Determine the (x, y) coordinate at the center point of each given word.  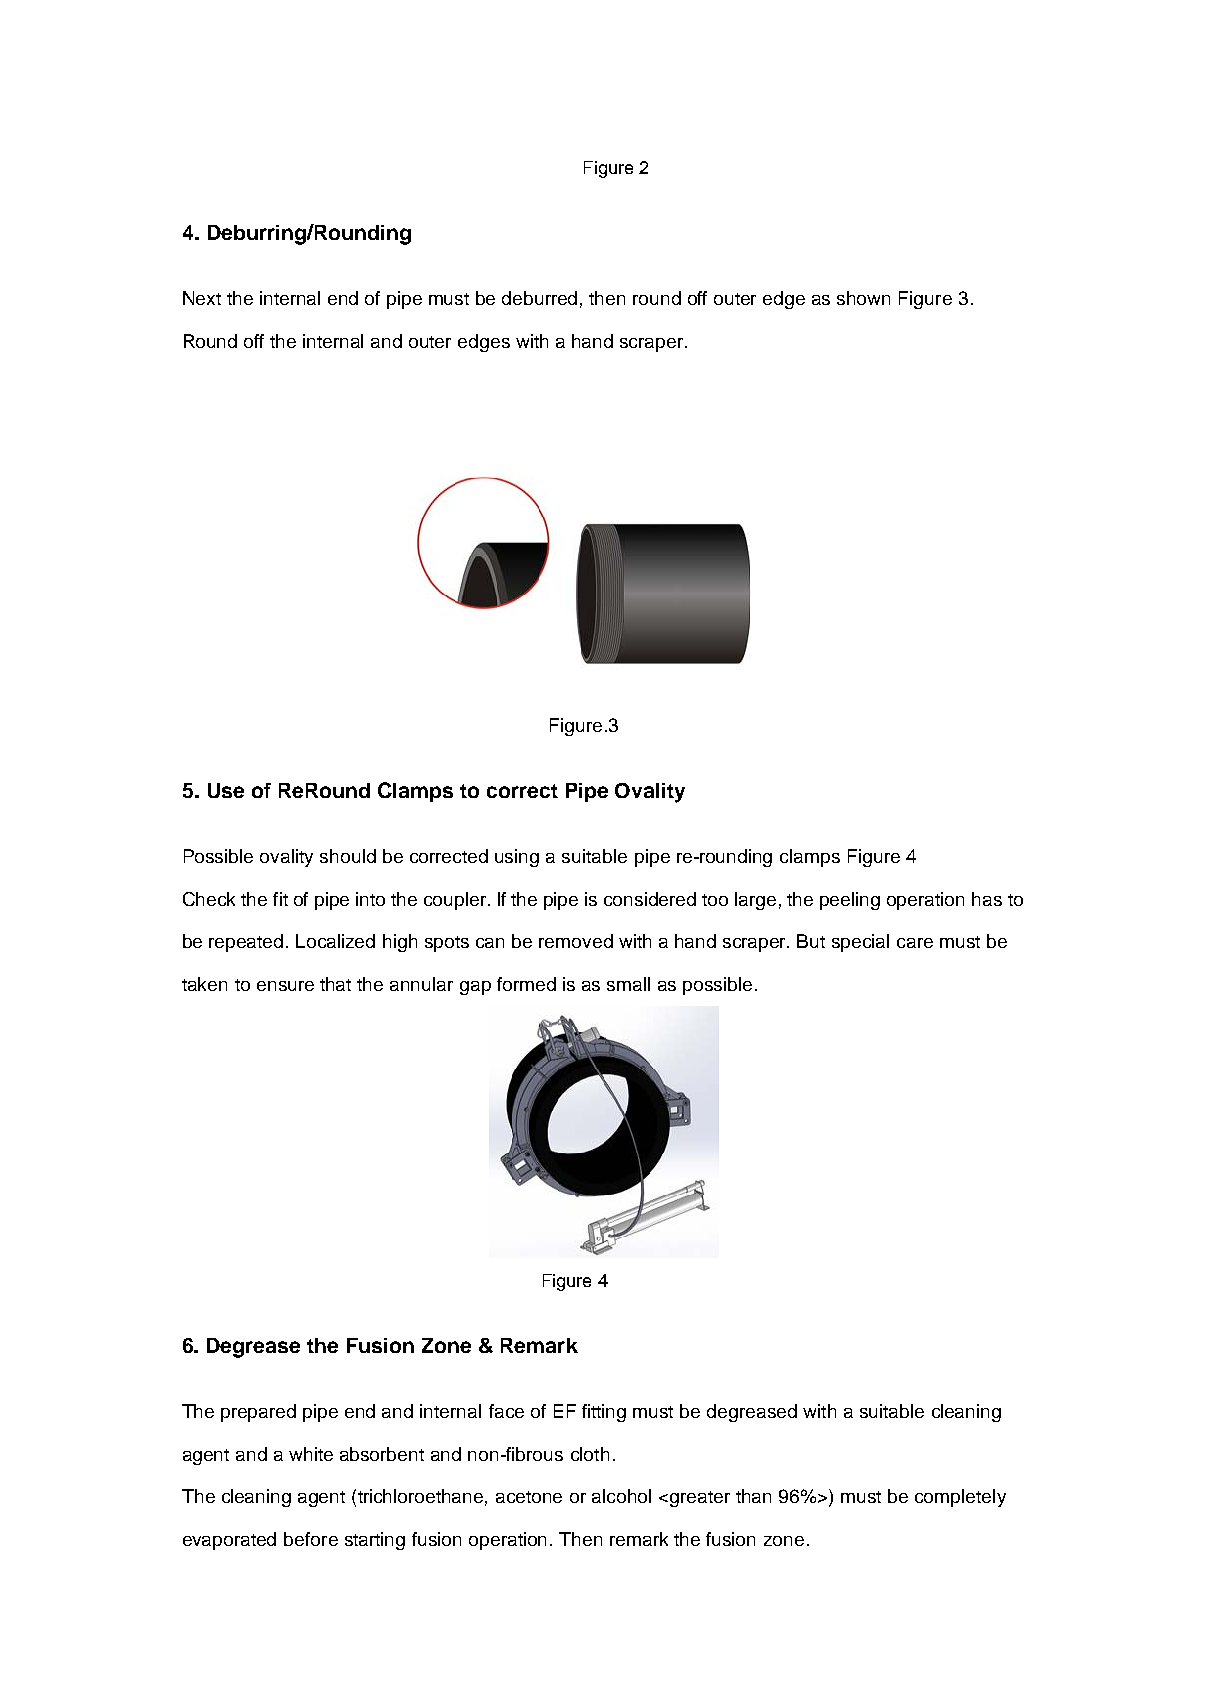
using (517, 858)
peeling (850, 901)
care (915, 943)
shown (863, 298)
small (628, 984)
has (987, 899)
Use (226, 790)
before (311, 1539)
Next (202, 298)
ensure (285, 986)
